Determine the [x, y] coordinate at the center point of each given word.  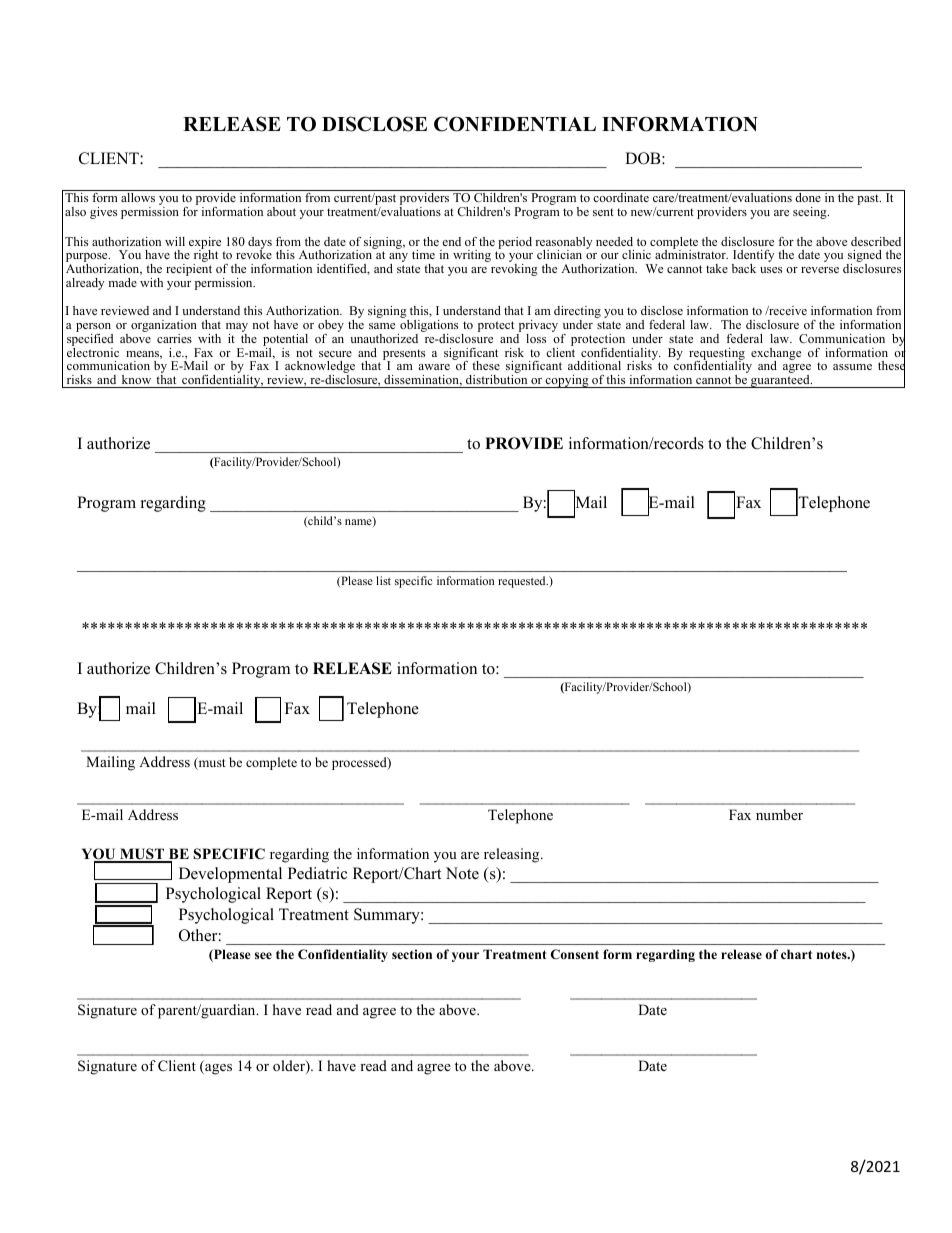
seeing [811, 213]
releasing [513, 855]
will [175, 241]
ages [217, 1069]
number [779, 814]
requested [523, 582]
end [451, 241]
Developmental [230, 875]
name [359, 523]
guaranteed [780, 381]
